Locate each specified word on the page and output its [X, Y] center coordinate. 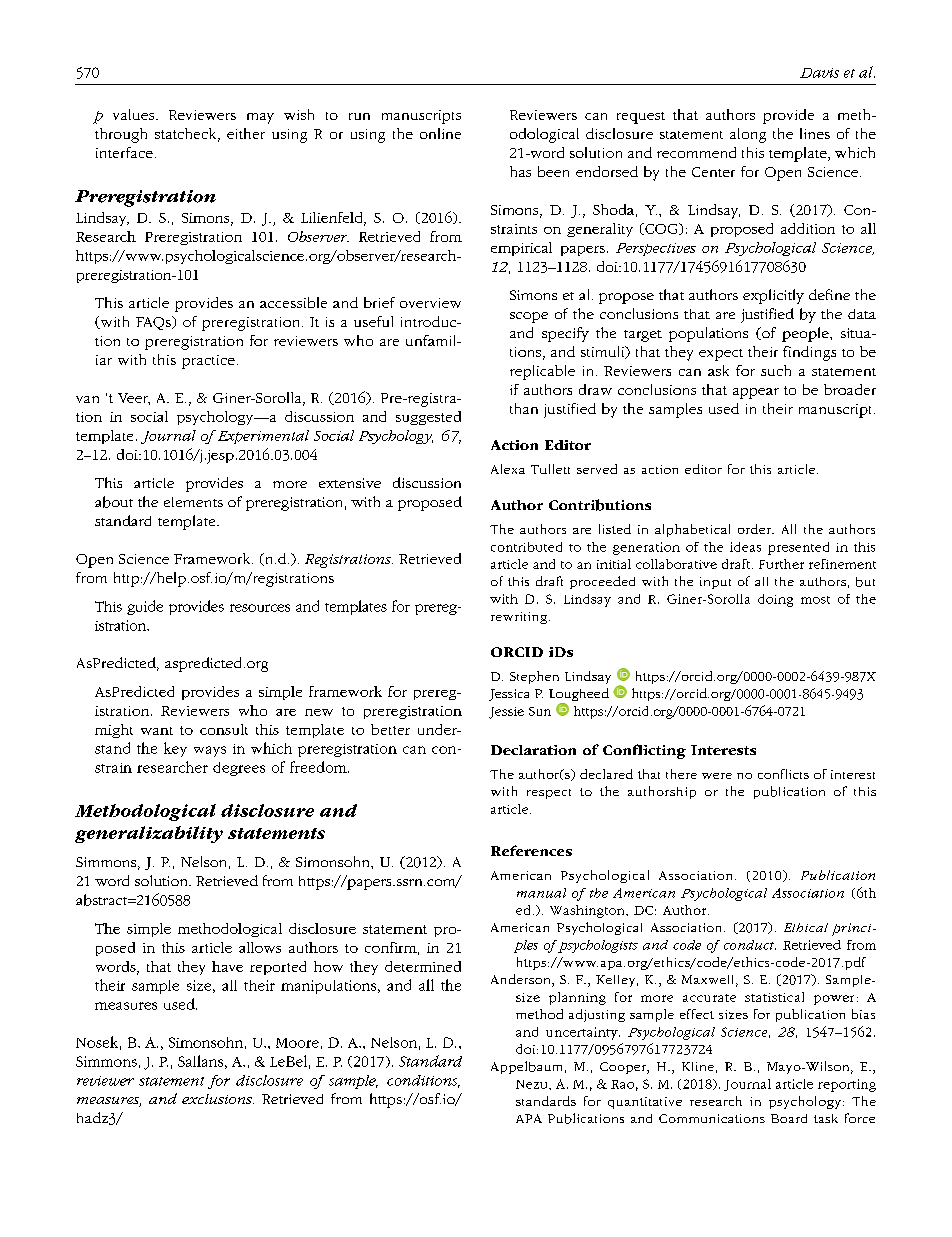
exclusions [218, 1099]
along [748, 135]
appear [756, 393]
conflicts [783, 774]
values [135, 114]
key [175, 749]
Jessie [506, 713]
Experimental [262, 437]
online [440, 133]
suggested [428, 418]
